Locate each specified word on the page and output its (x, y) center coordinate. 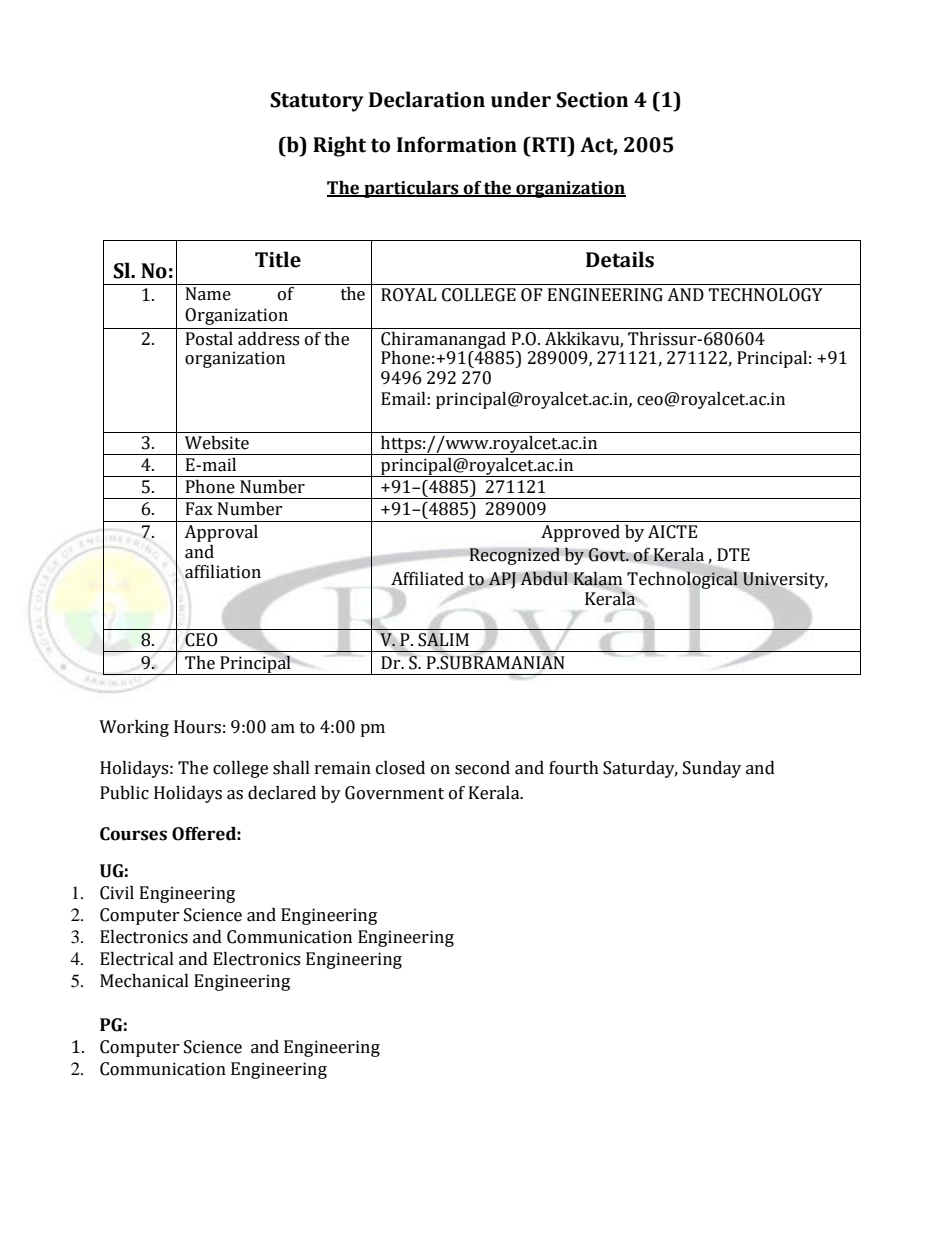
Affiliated (427, 579)
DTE (733, 554)
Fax (199, 509)
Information (457, 144)
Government (394, 793)
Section (592, 100)
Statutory (316, 102)
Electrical (137, 959)
